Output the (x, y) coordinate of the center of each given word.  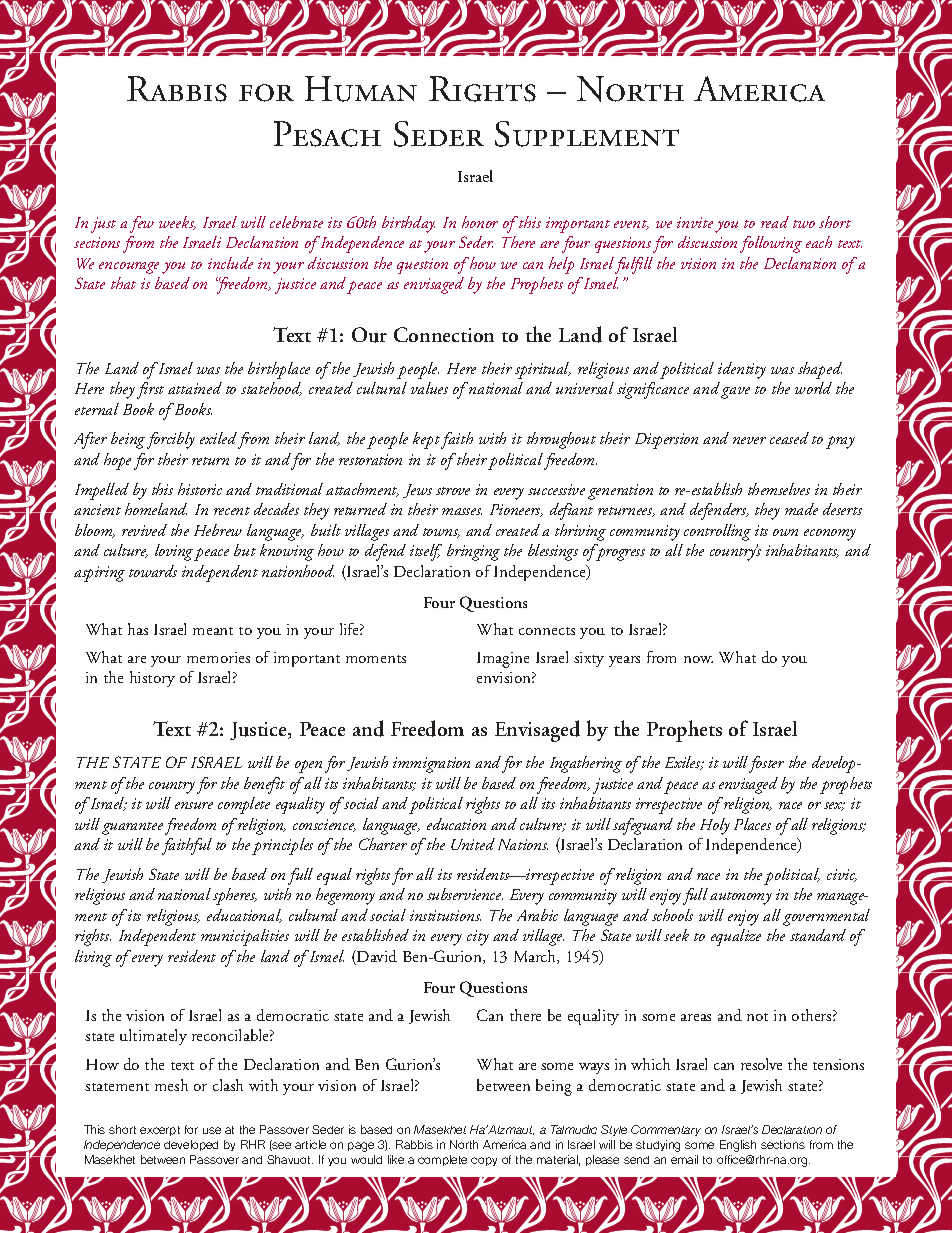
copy (484, 1161)
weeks (177, 223)
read (775, 222)
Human (361, 89)
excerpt (160, 1131)
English (738, 1146)
